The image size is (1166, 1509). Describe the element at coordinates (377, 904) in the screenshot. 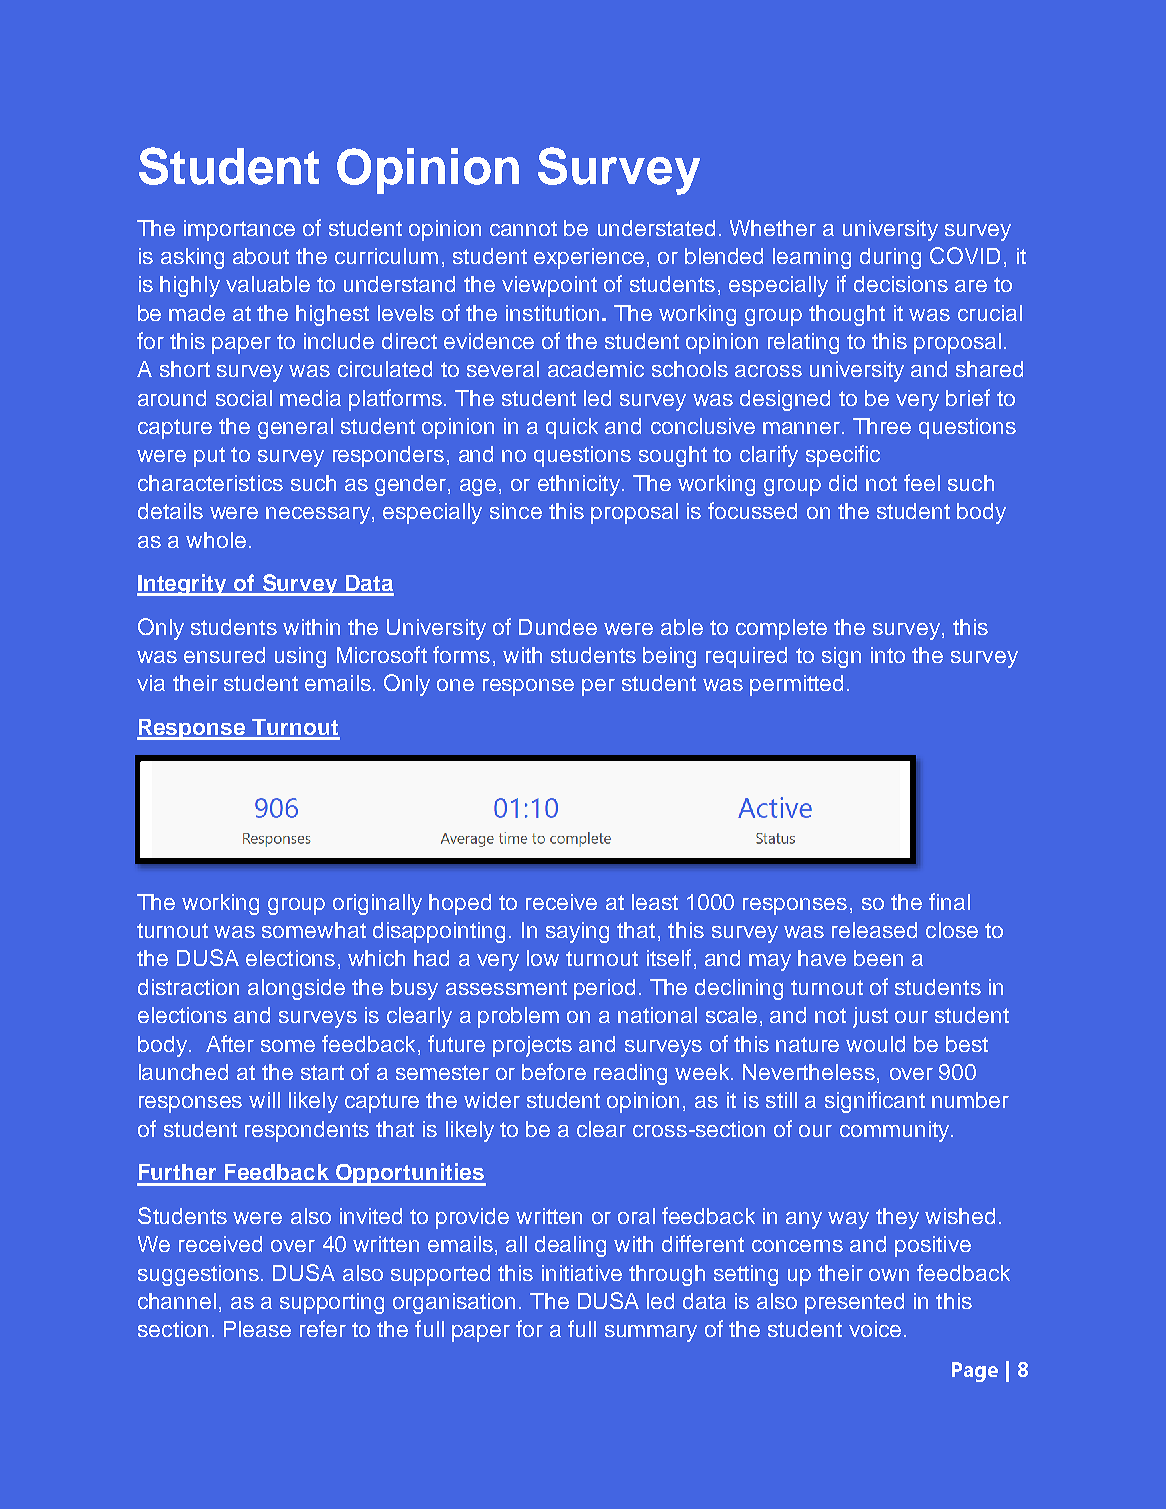

I see `originally` at that location.
